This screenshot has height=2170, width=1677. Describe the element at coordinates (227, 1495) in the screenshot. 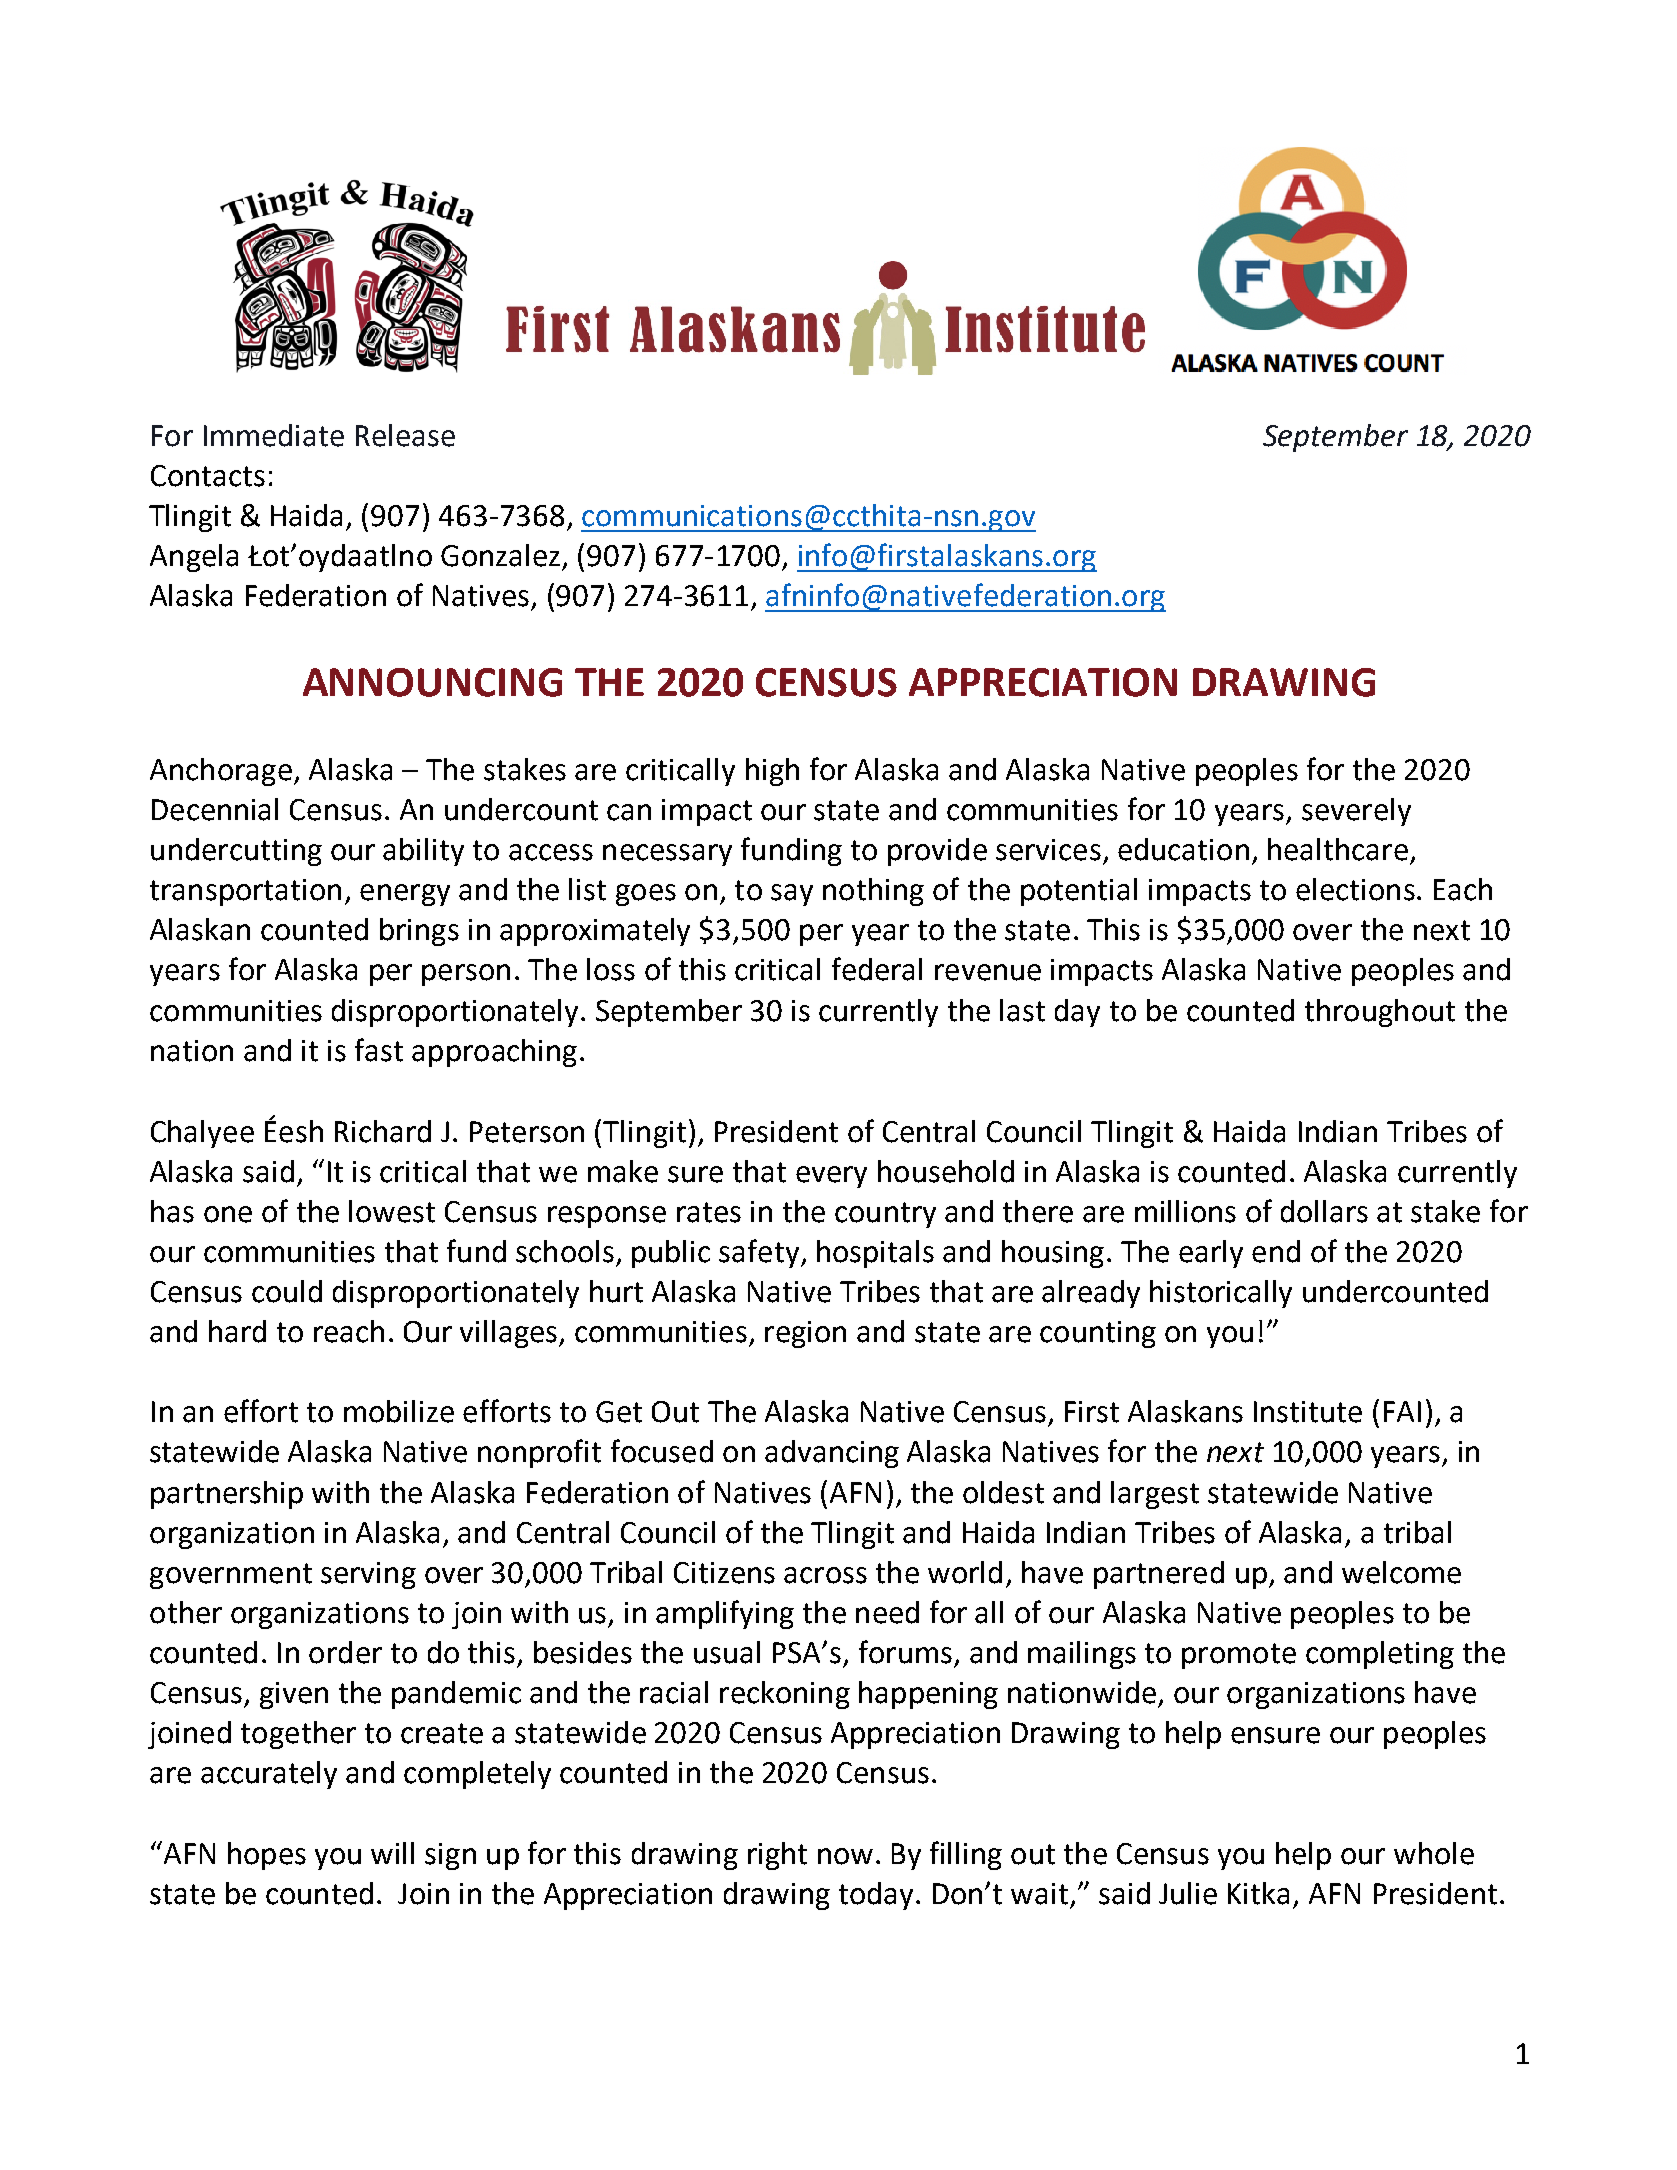

I see `partnership` at that location.
